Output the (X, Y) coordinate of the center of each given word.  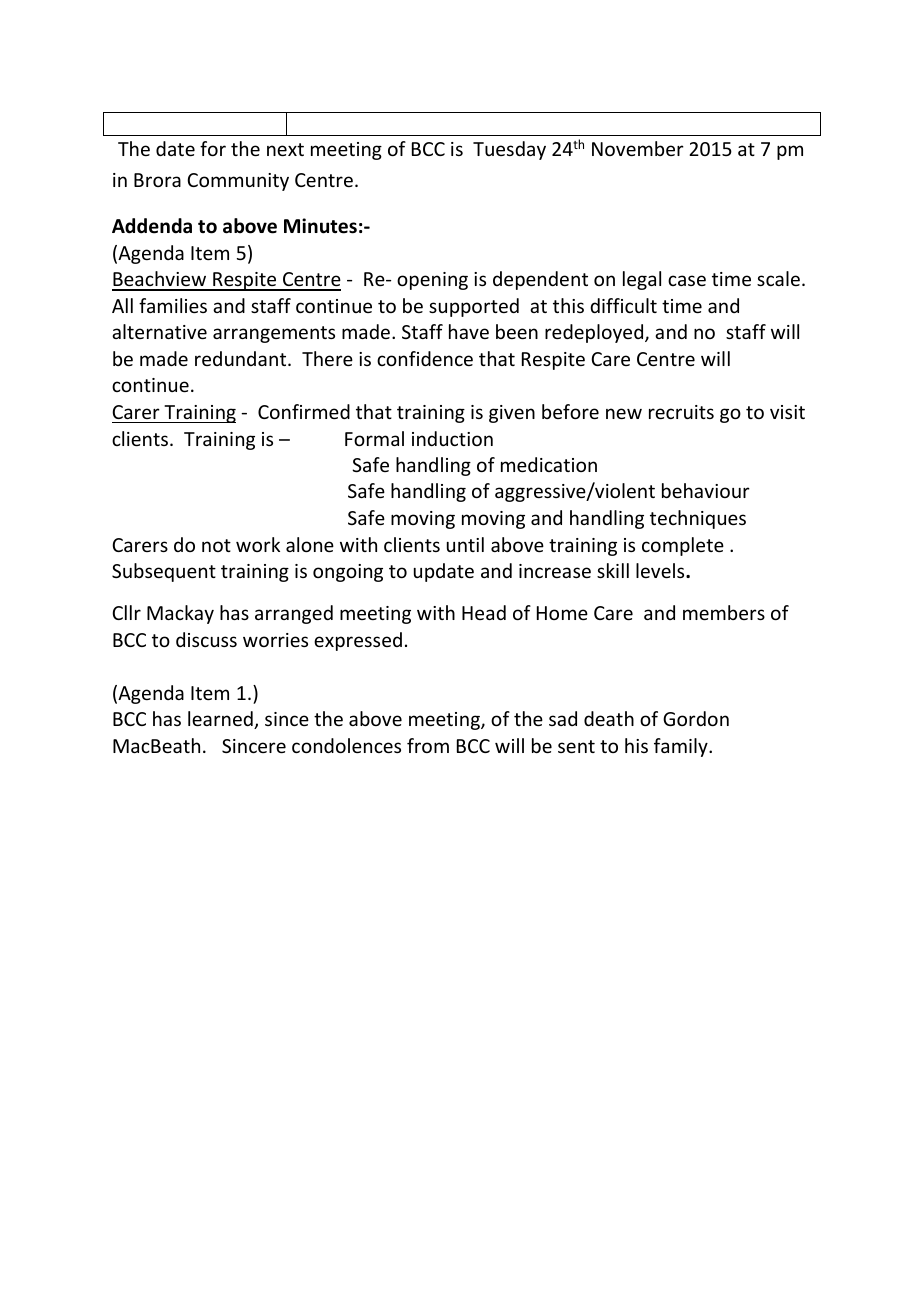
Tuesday (509, 150)
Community (238, 182)
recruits (681, 412)
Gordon (696, 718)
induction (452, 438)
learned (221, 720)
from (428, 745)
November (638, 148)
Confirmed (304, 411)
